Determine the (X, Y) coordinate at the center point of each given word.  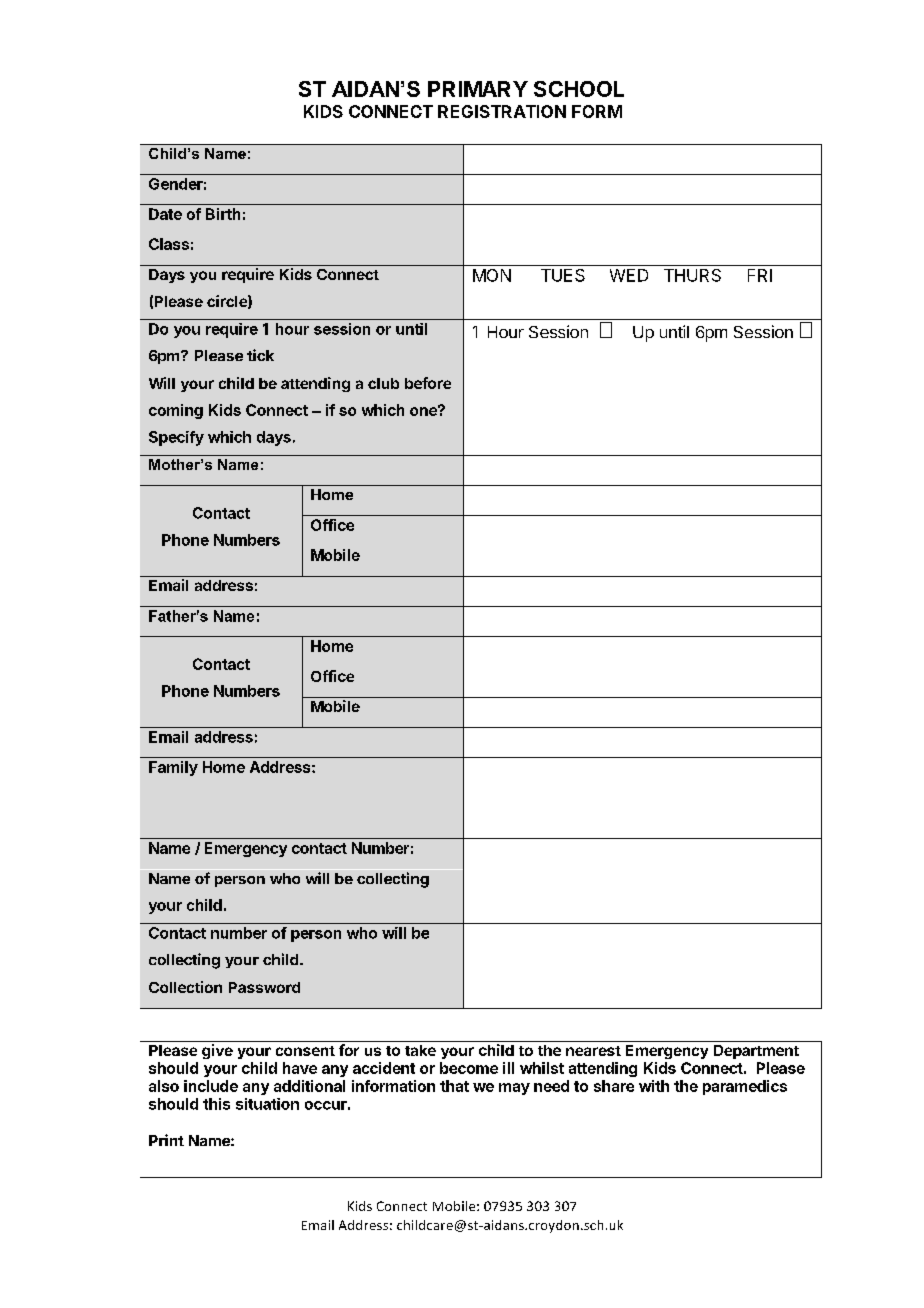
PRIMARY (478, 89)
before (428, 383)
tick (260, 355)
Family (173, 768)
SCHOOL (579, 89)
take (420, 1050)
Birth (223, 214)
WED (629, 275)
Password (264, 987)
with (654, 1086)
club (383, 383)
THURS (692, 275)
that (454, 1086)
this (216, 1104)
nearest (593, 1051)
